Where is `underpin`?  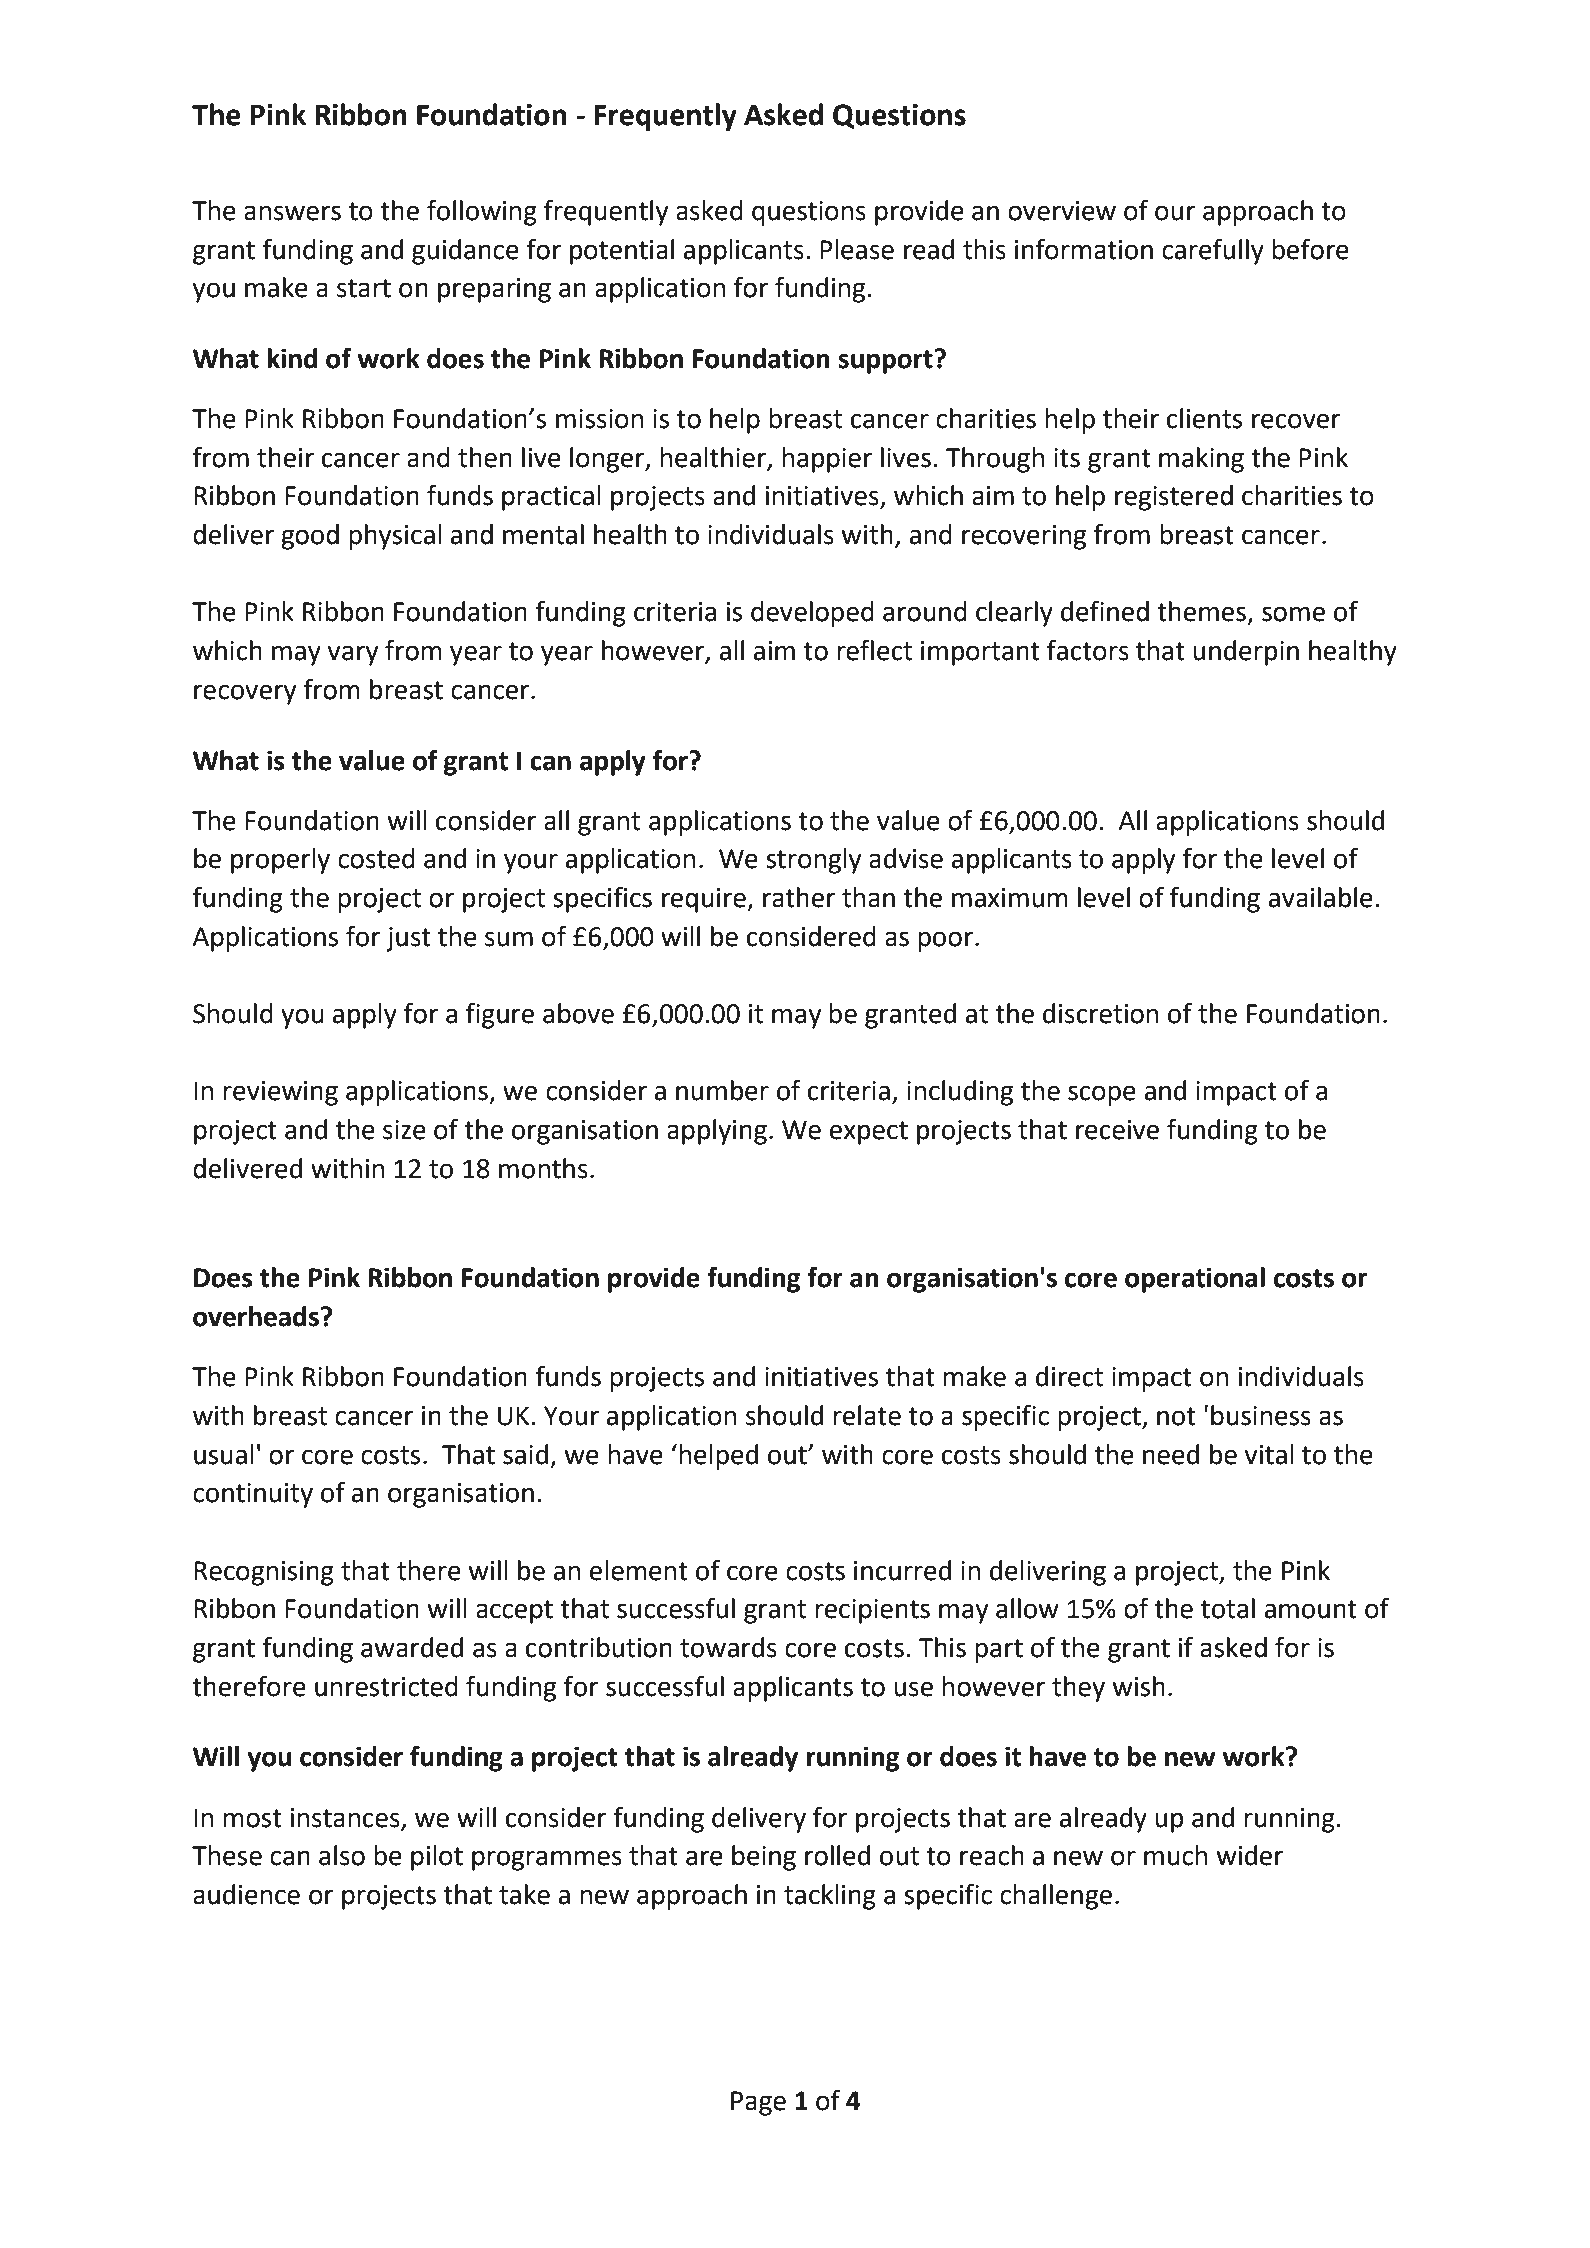 underpin is located at coordinates (1246, 653).
